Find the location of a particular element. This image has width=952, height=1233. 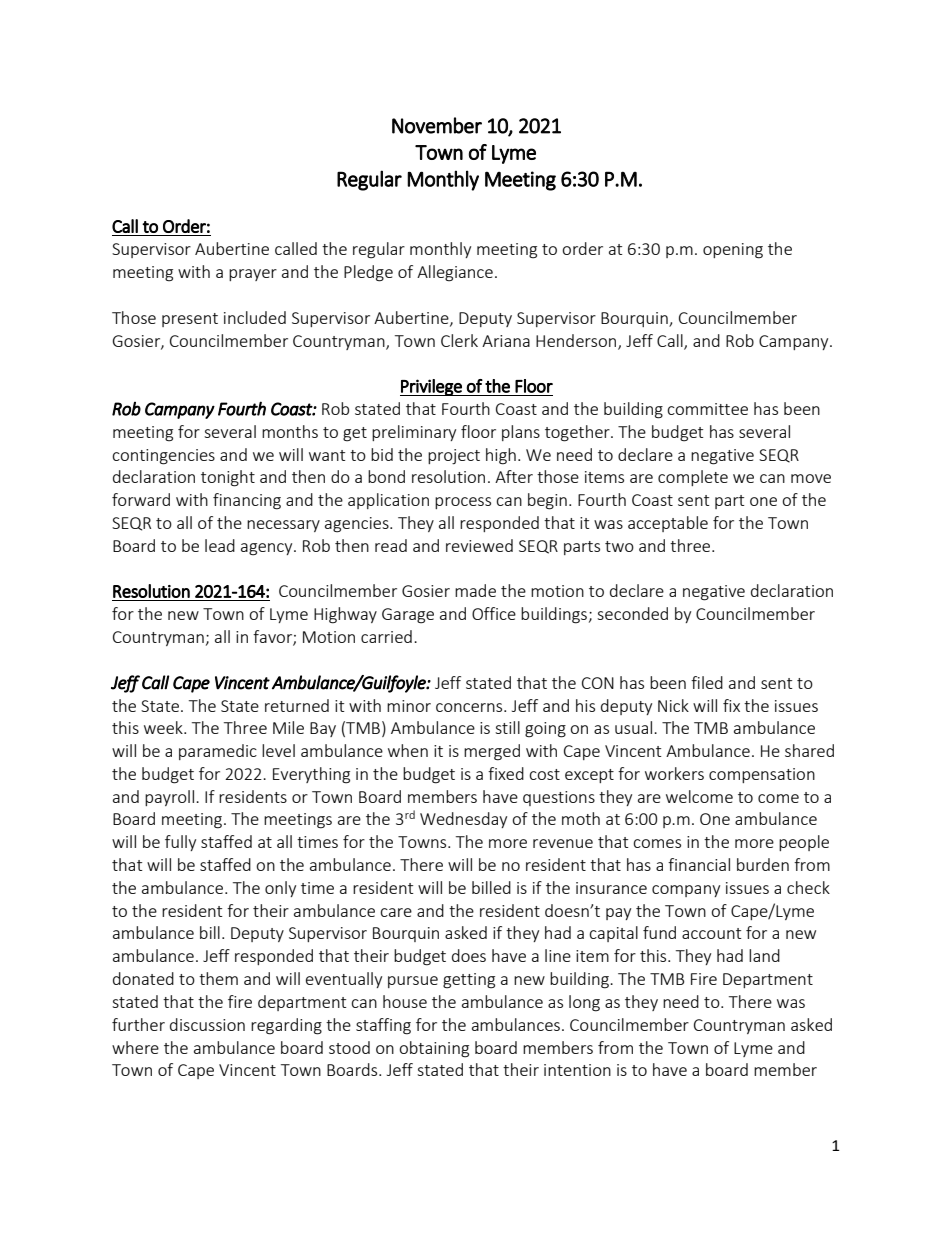

lead is located at coordinates (220, 545).
